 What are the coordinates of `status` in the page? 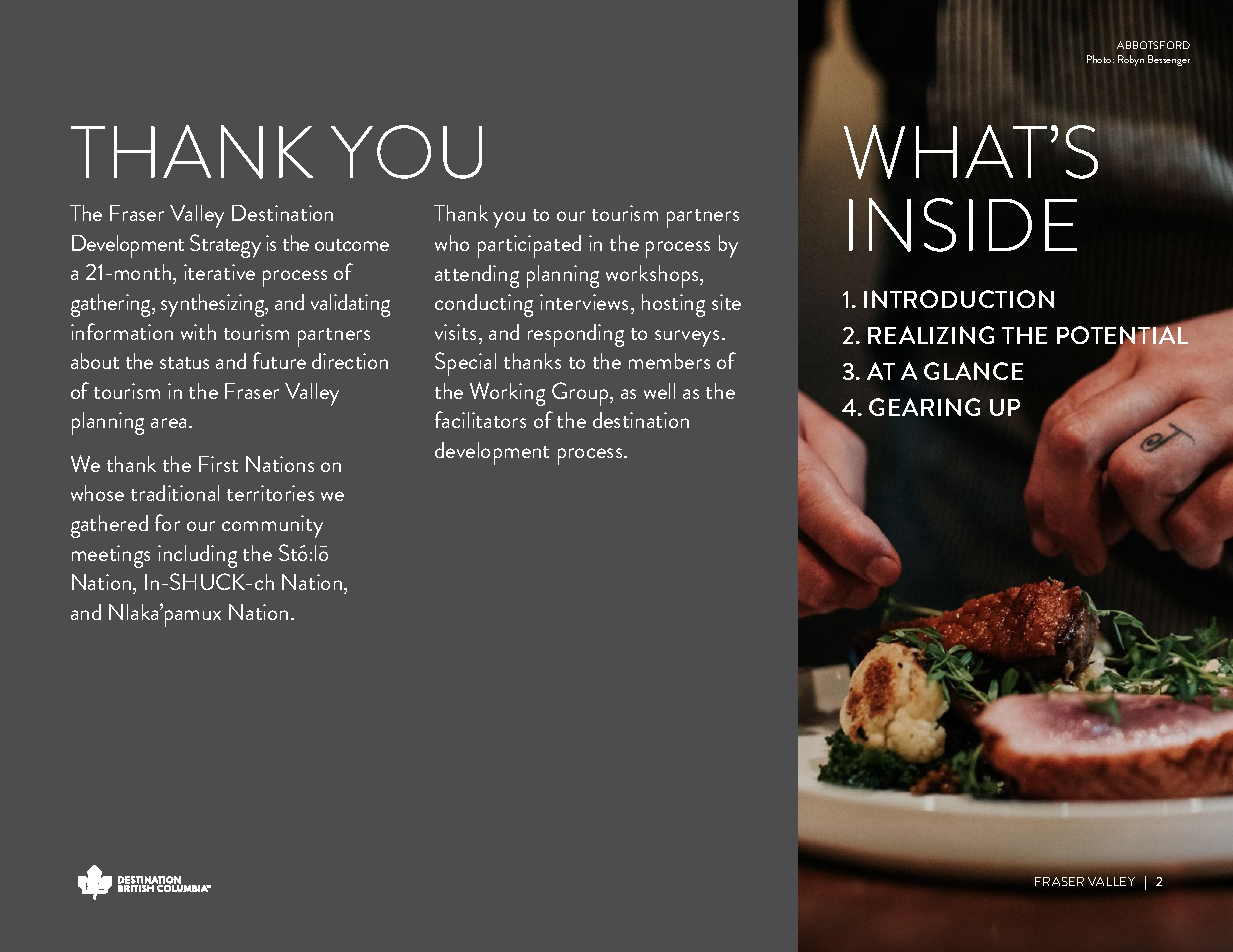 It's located at (184, 363).
